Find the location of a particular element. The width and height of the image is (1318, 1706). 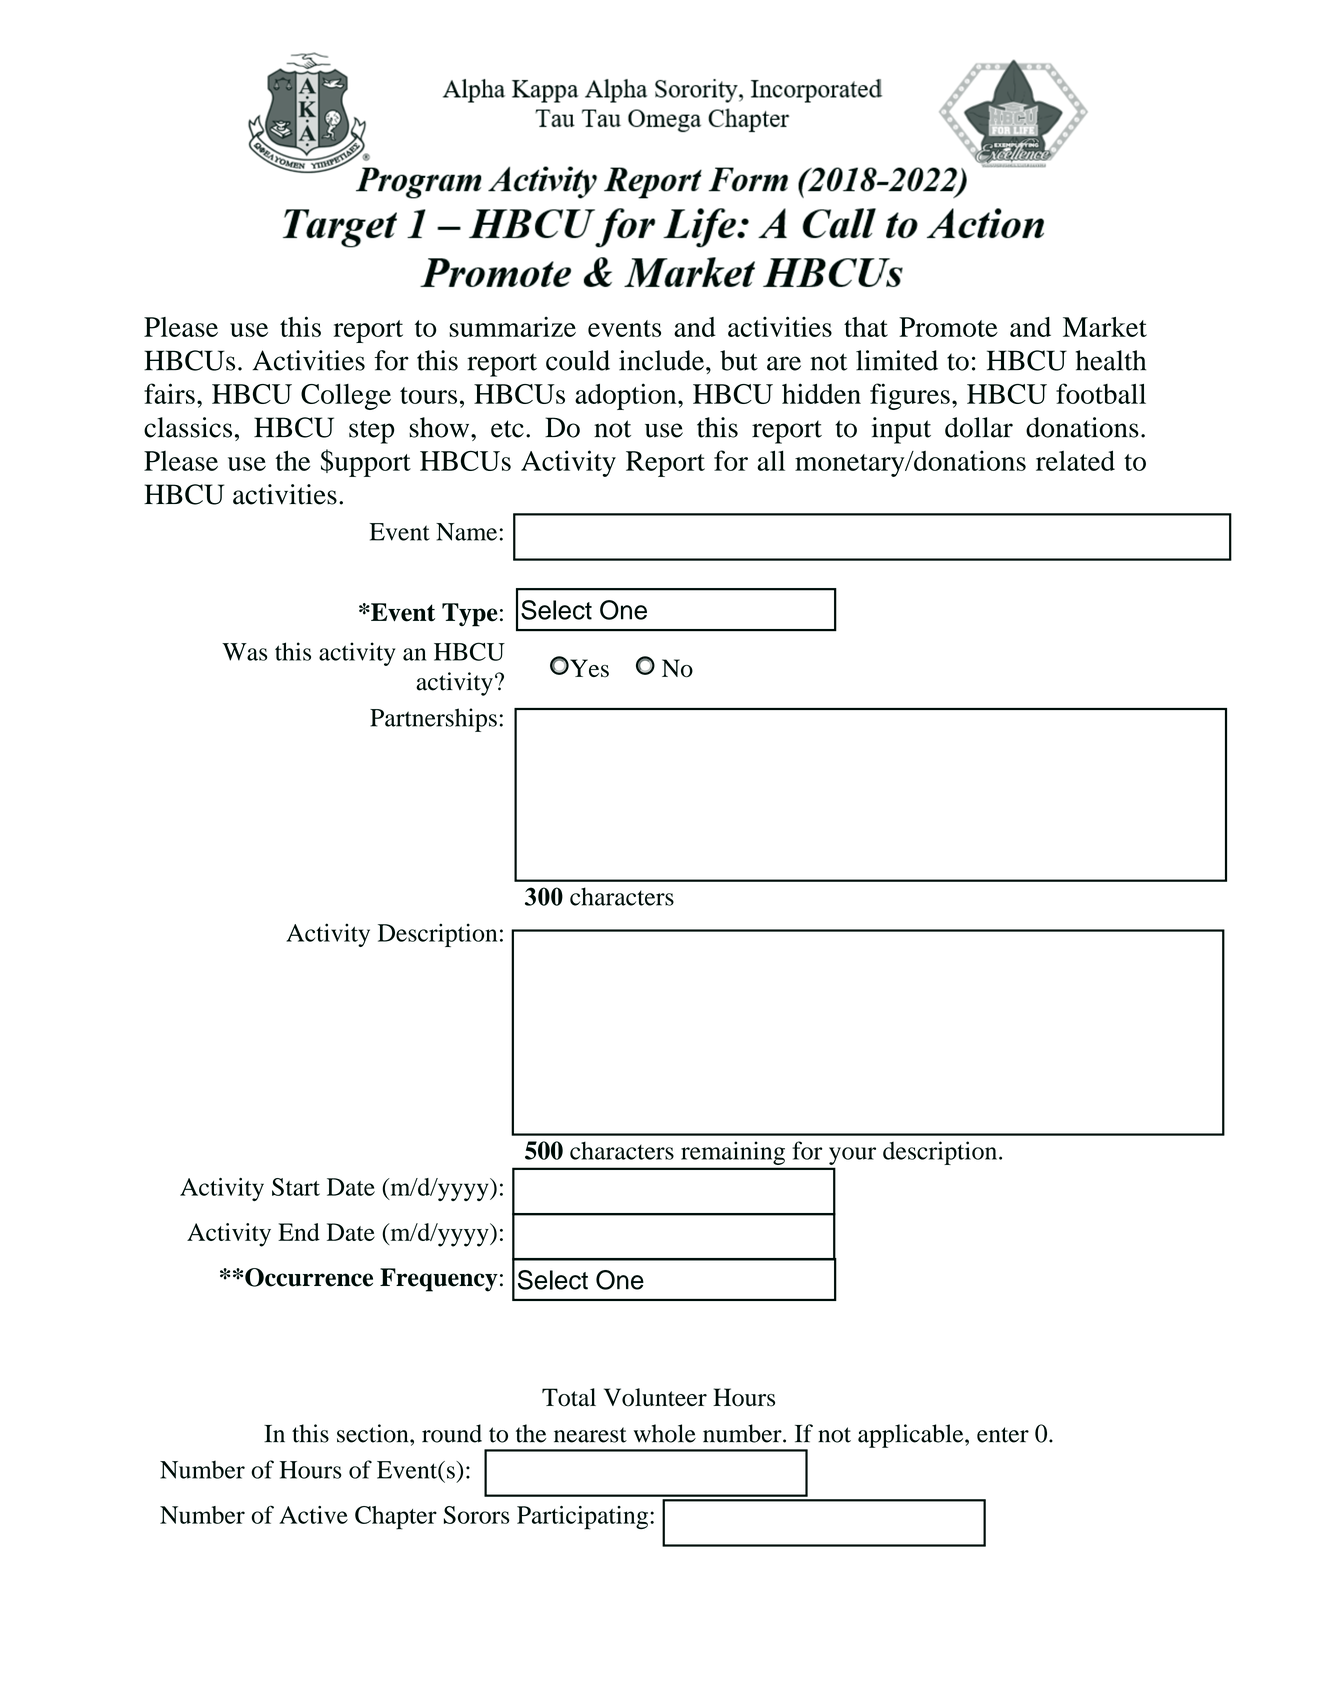

your is located at coordinates (852, 1156).
